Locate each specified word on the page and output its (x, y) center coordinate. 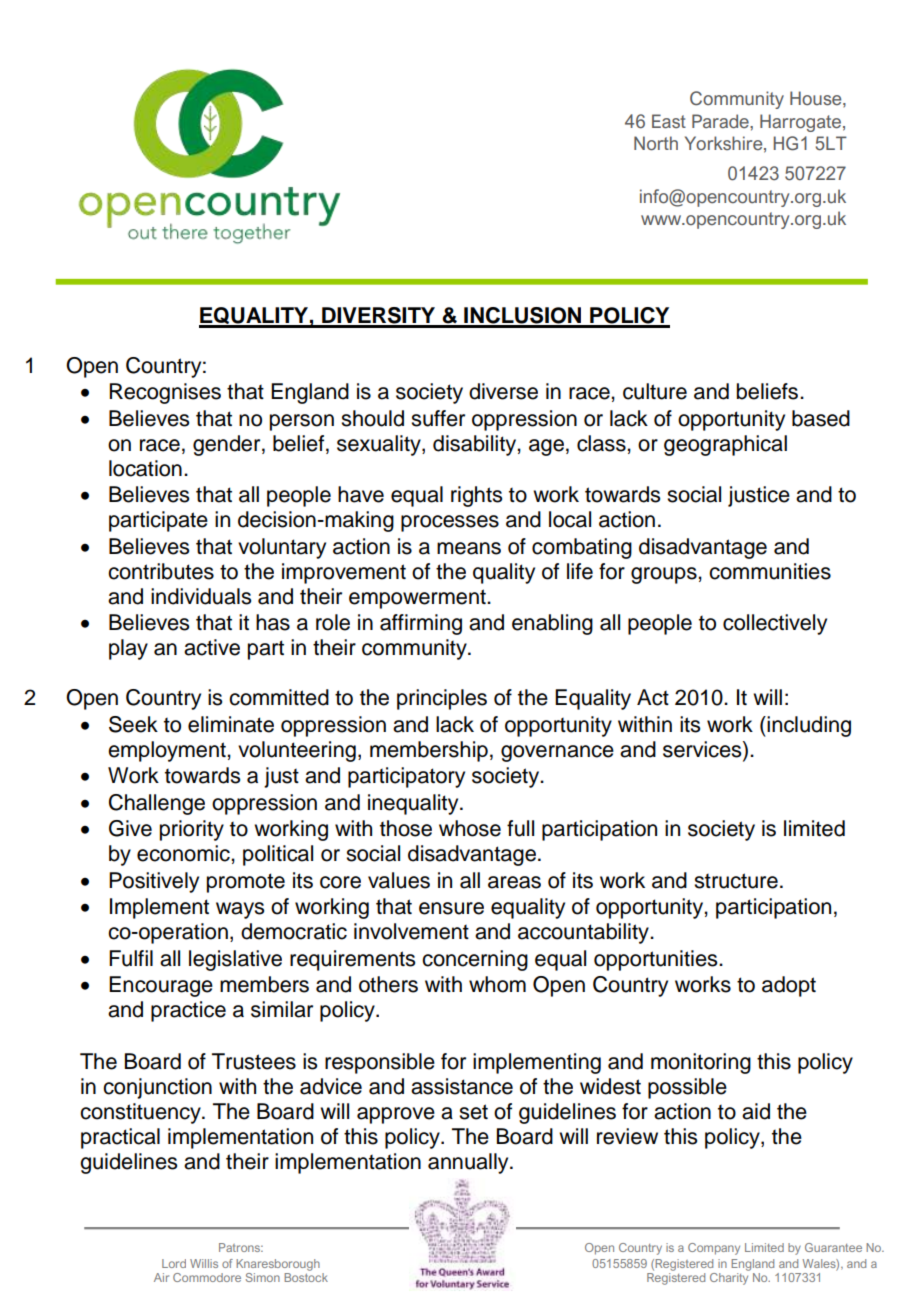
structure (736, 881)
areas (514, 882)
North (656, 143)
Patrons (240, 1247)
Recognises (165, 393)
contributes (161, 571)
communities (770, 571)
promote (246, 883)
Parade (721, 121)
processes (450, 523)
